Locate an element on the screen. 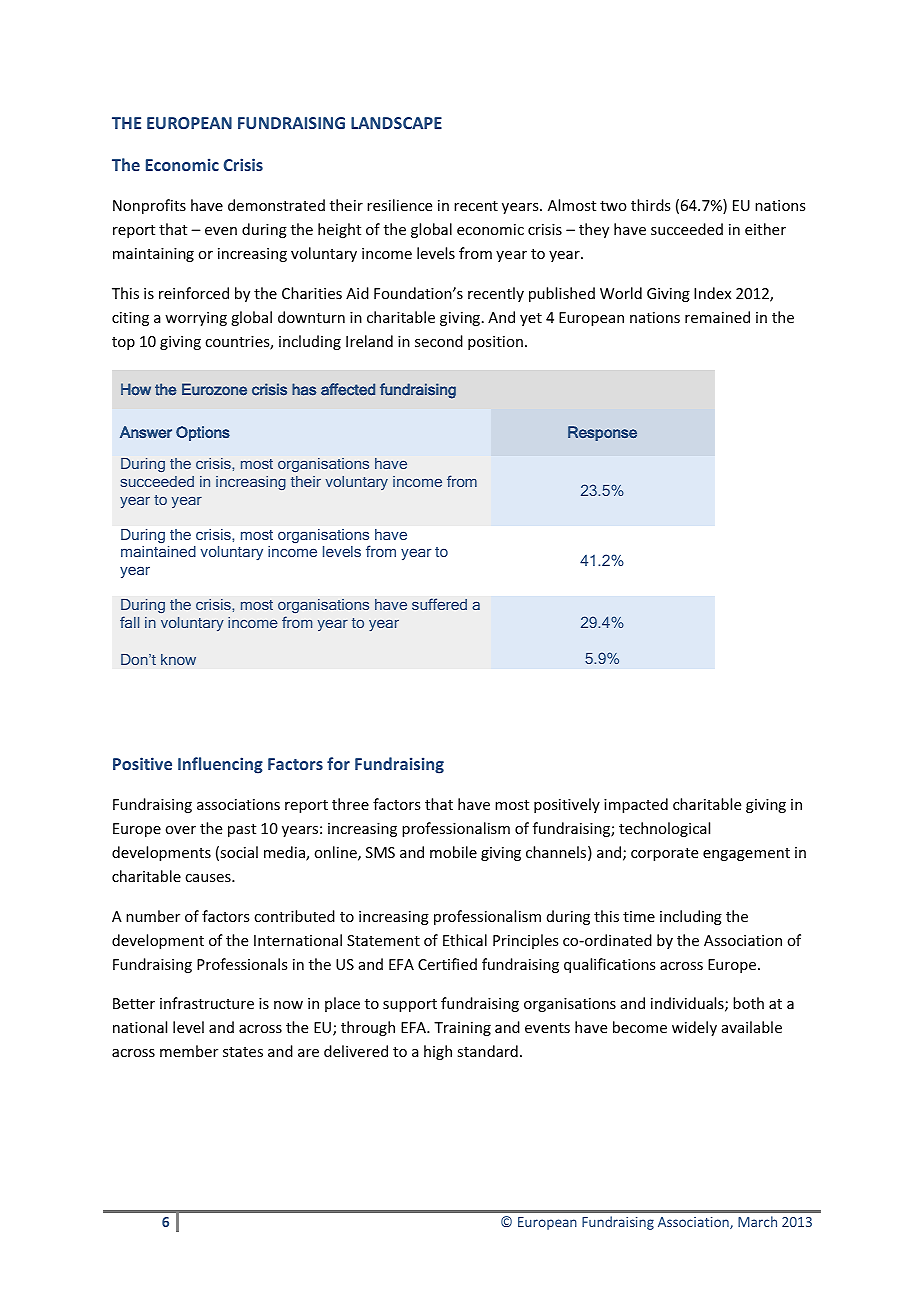 The image size is (924, 1308). second is located at coordinates (439, 341).
